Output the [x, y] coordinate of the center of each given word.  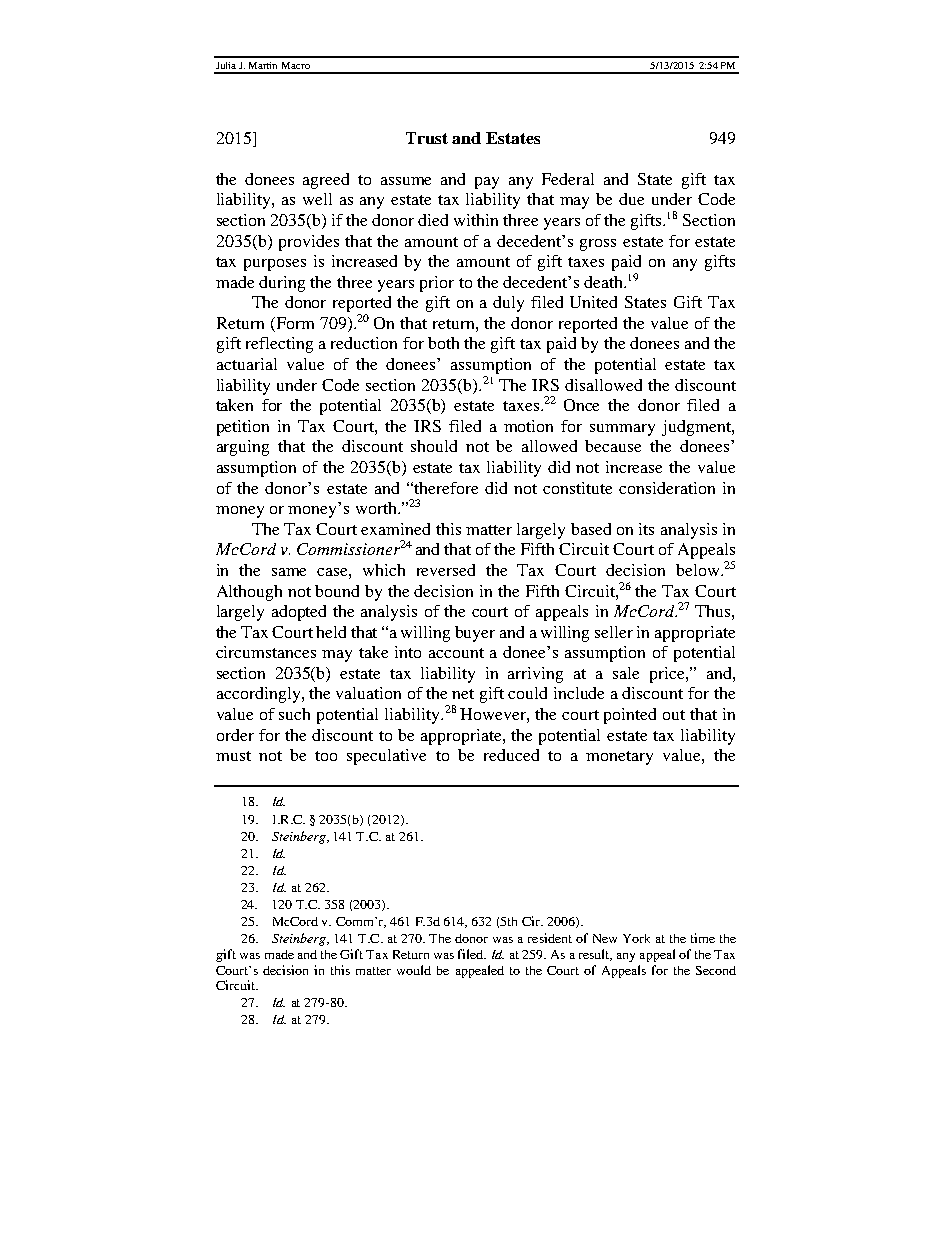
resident [550, 938]
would [414, 970]
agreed [326, 181]
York [636, 938]
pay [487, 183]
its [646, 529]
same [289, 572]
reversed [446, 570]
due [631, 199]
